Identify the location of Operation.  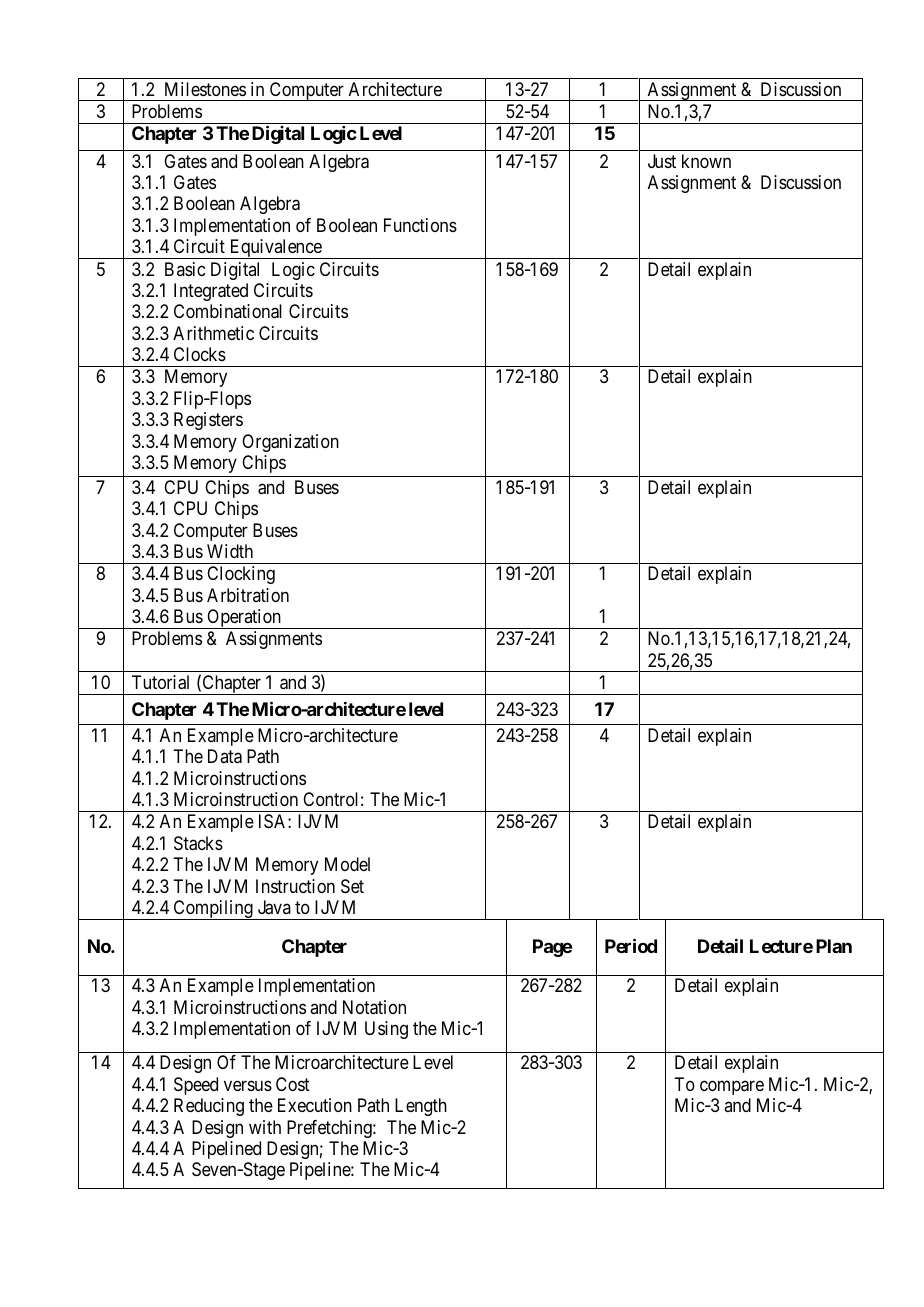
(244, 619).
